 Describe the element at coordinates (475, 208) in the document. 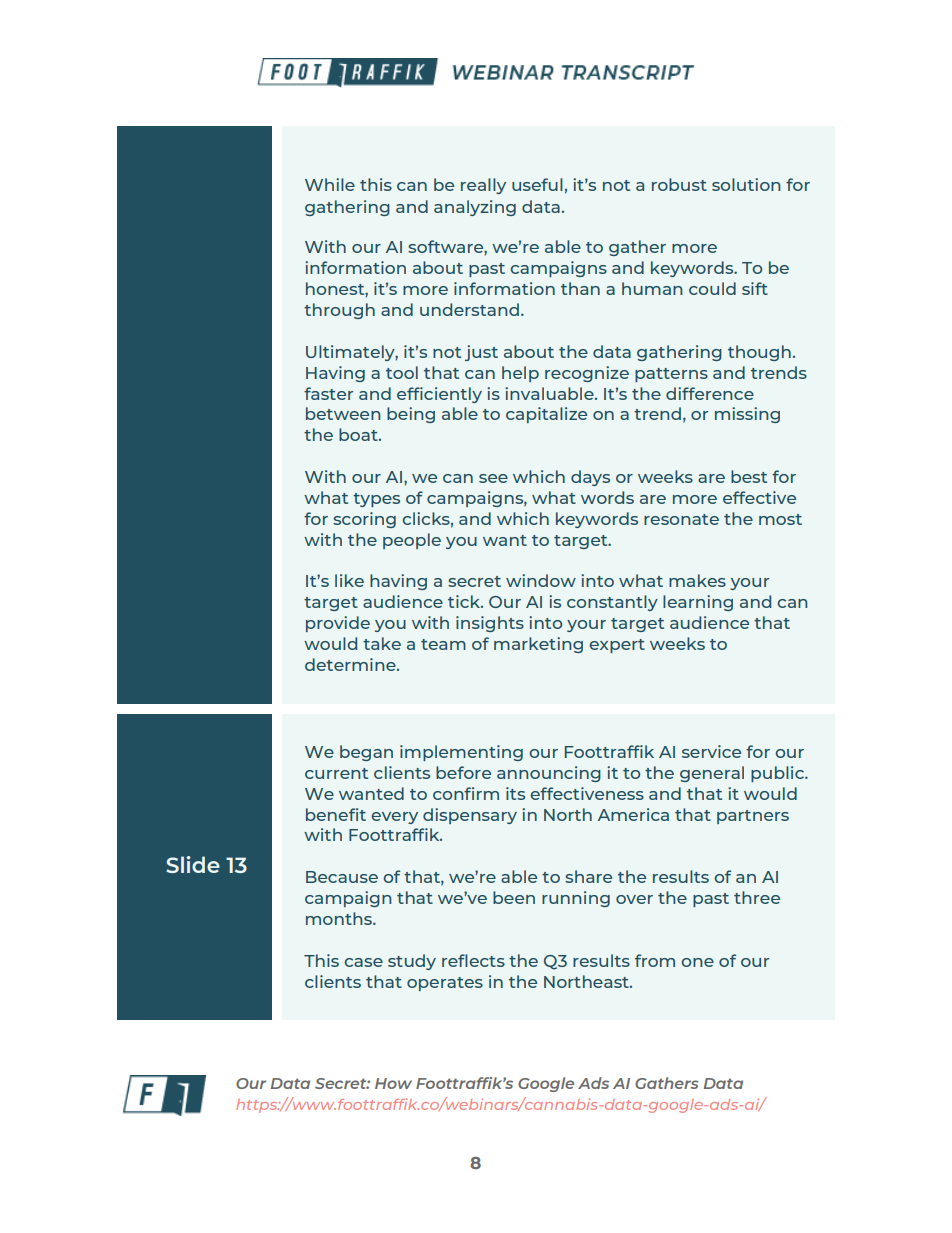

I see `analyzing` at that location.
